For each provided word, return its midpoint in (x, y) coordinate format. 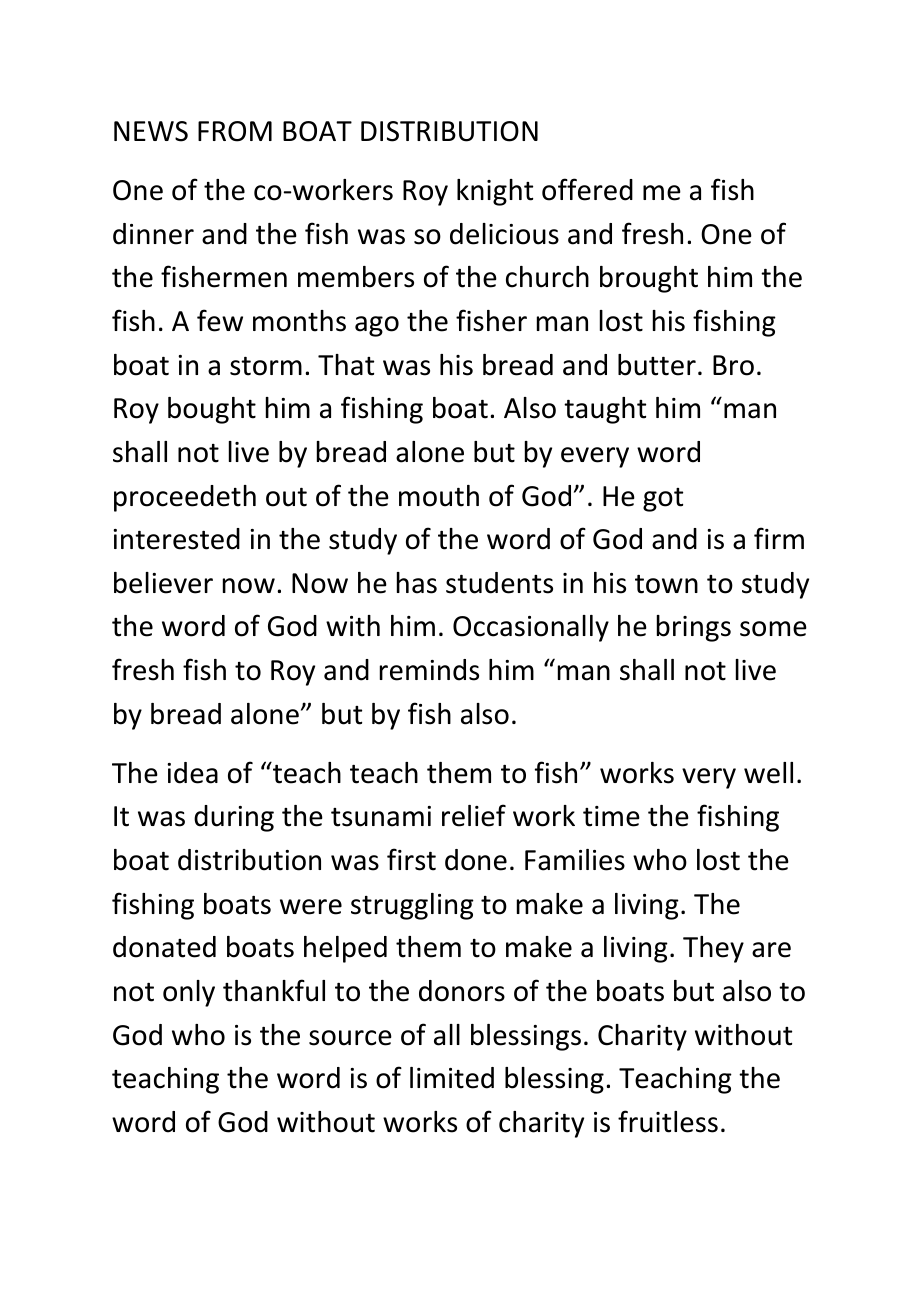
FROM (235, 131)
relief (474, 815)
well (768, 773)
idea (192, 773)
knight (495, 192)
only (189, 993)
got (663, 500)
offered (587, 189)
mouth (439, 496)
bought (212, 410)
